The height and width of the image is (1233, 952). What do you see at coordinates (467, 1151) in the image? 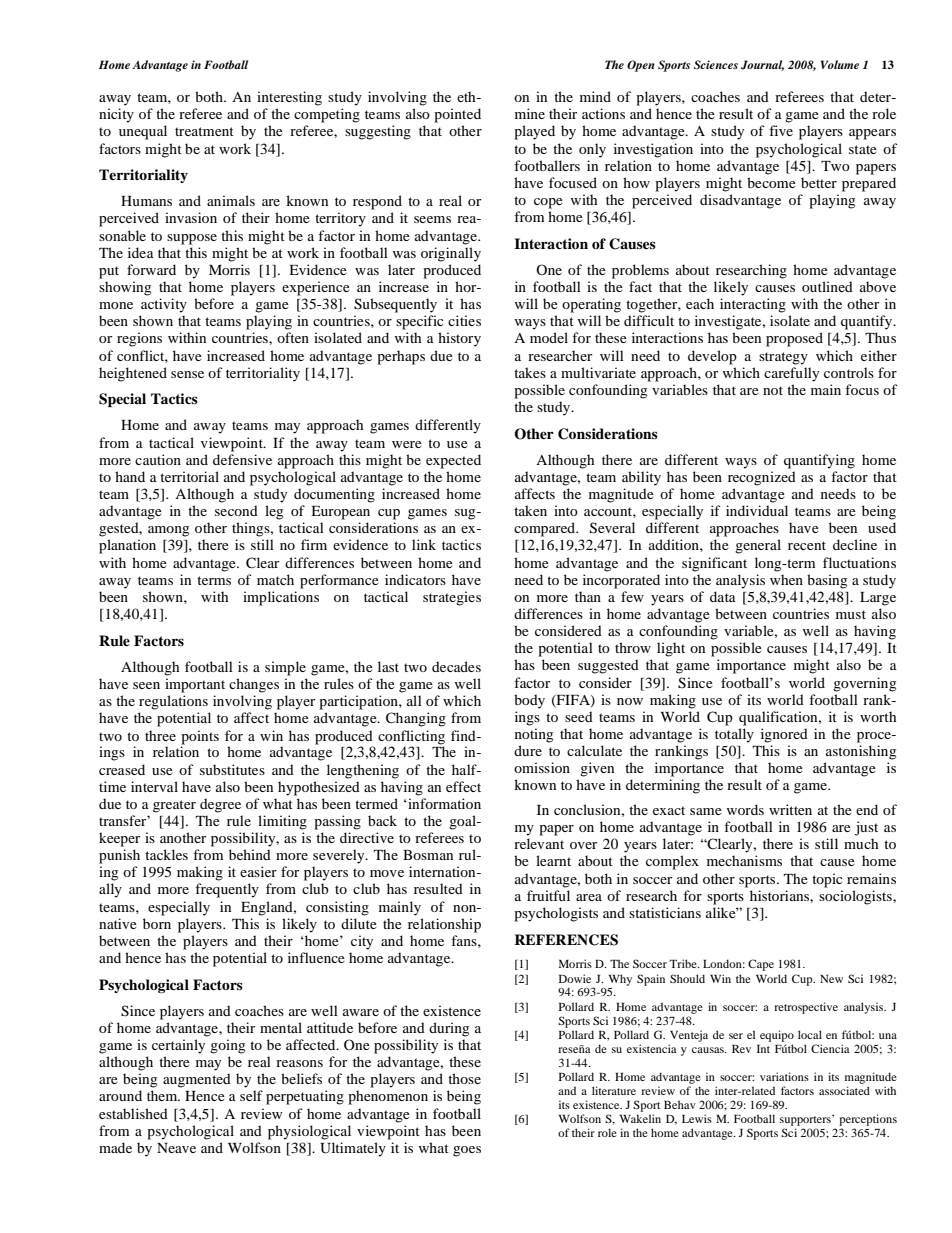
I see `goes` at bounding box center [467, 1151].
